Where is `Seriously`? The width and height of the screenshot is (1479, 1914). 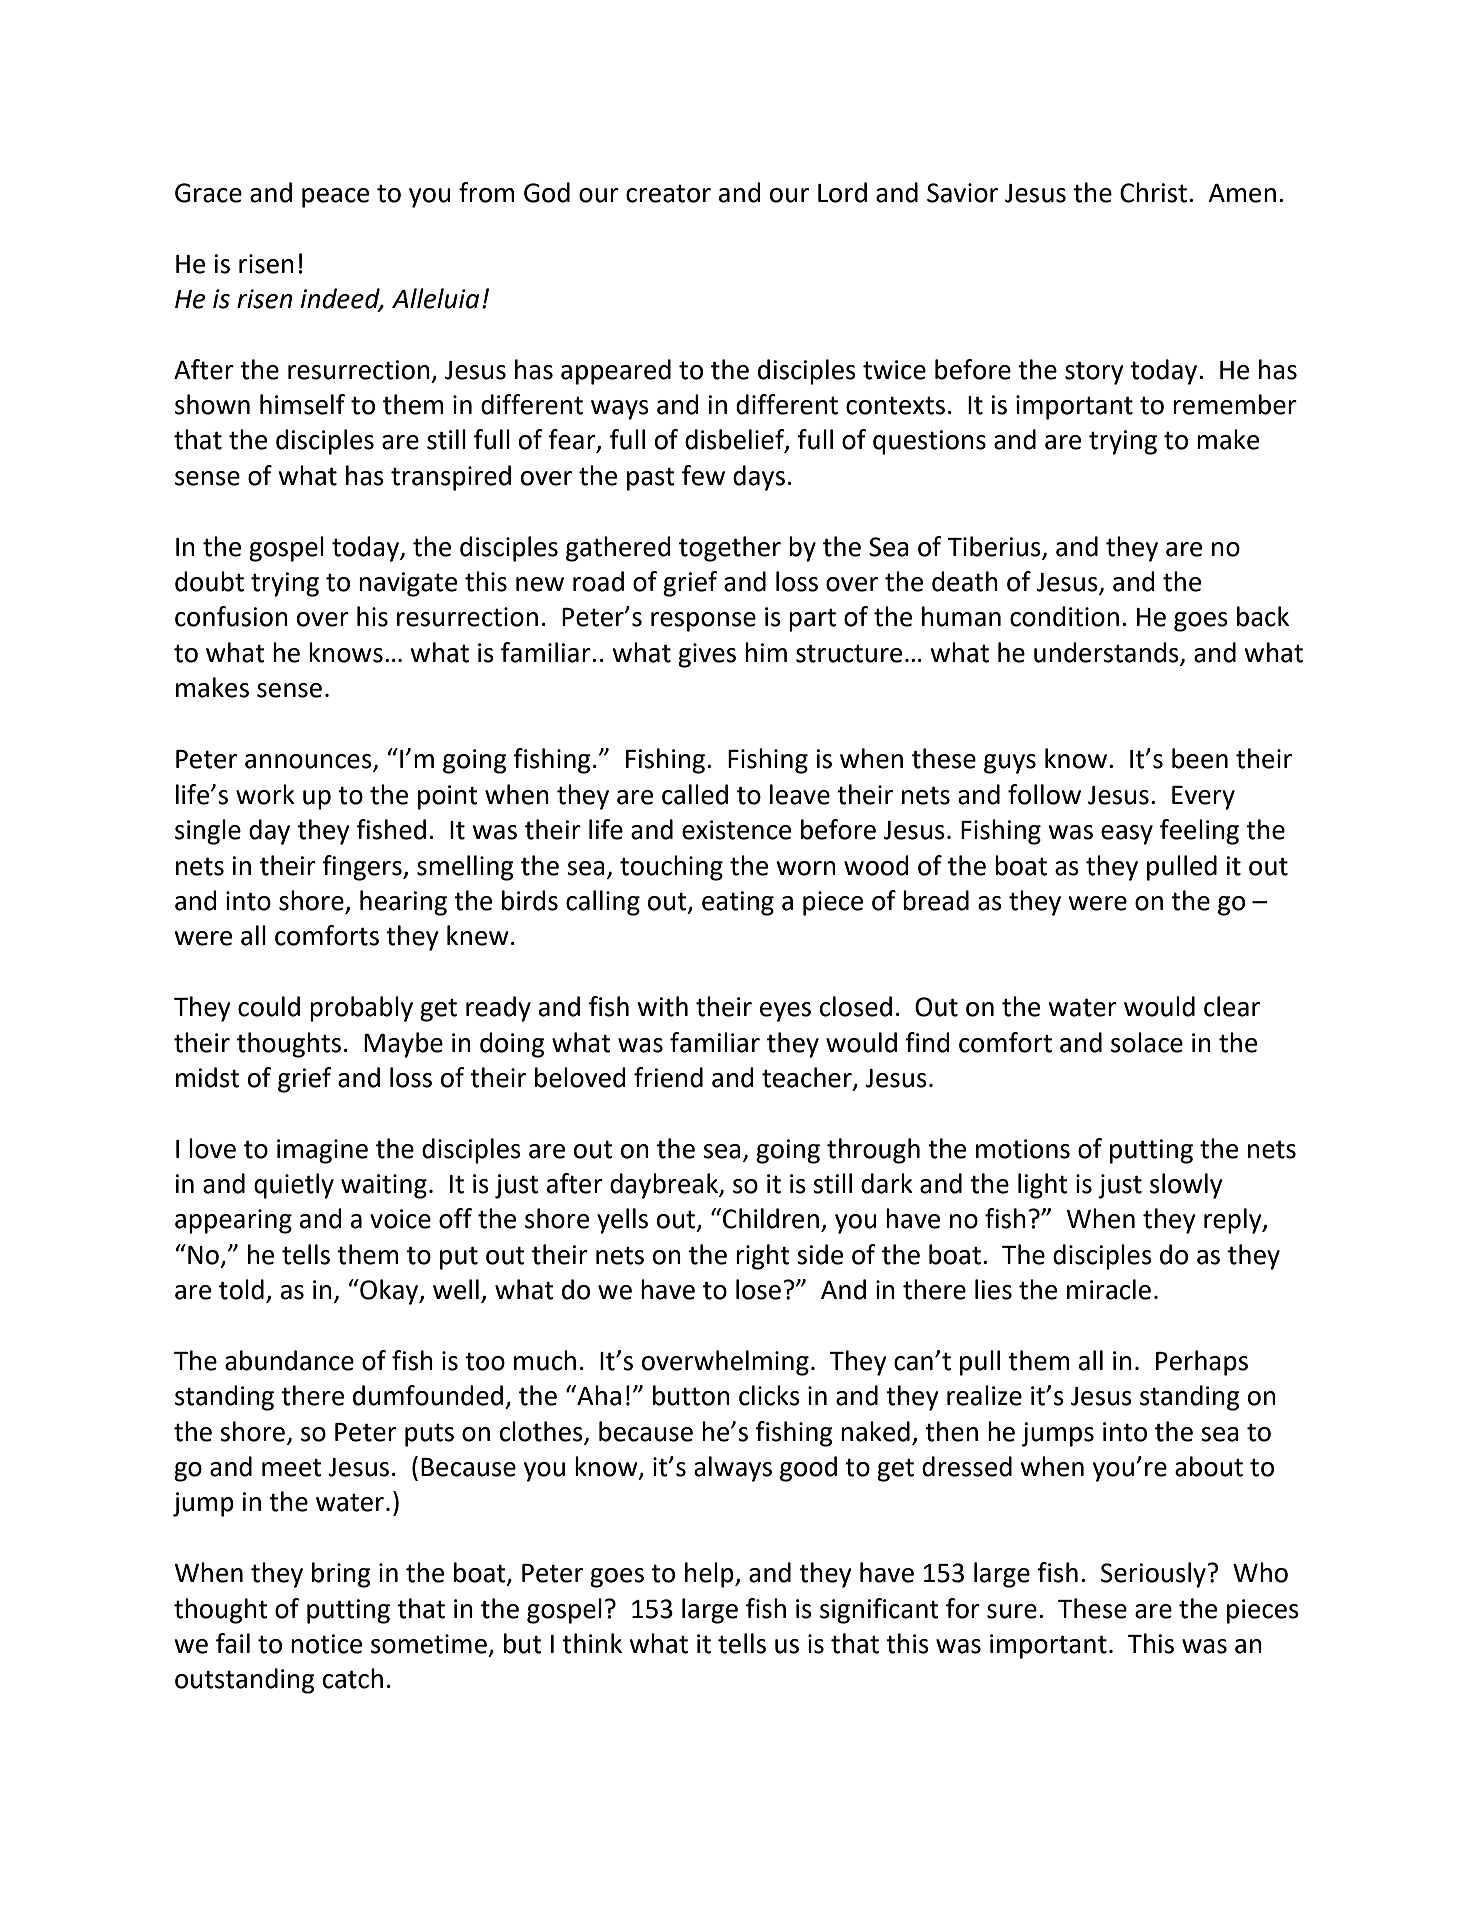 Seriously is located at coordinates (1154, 1575).
